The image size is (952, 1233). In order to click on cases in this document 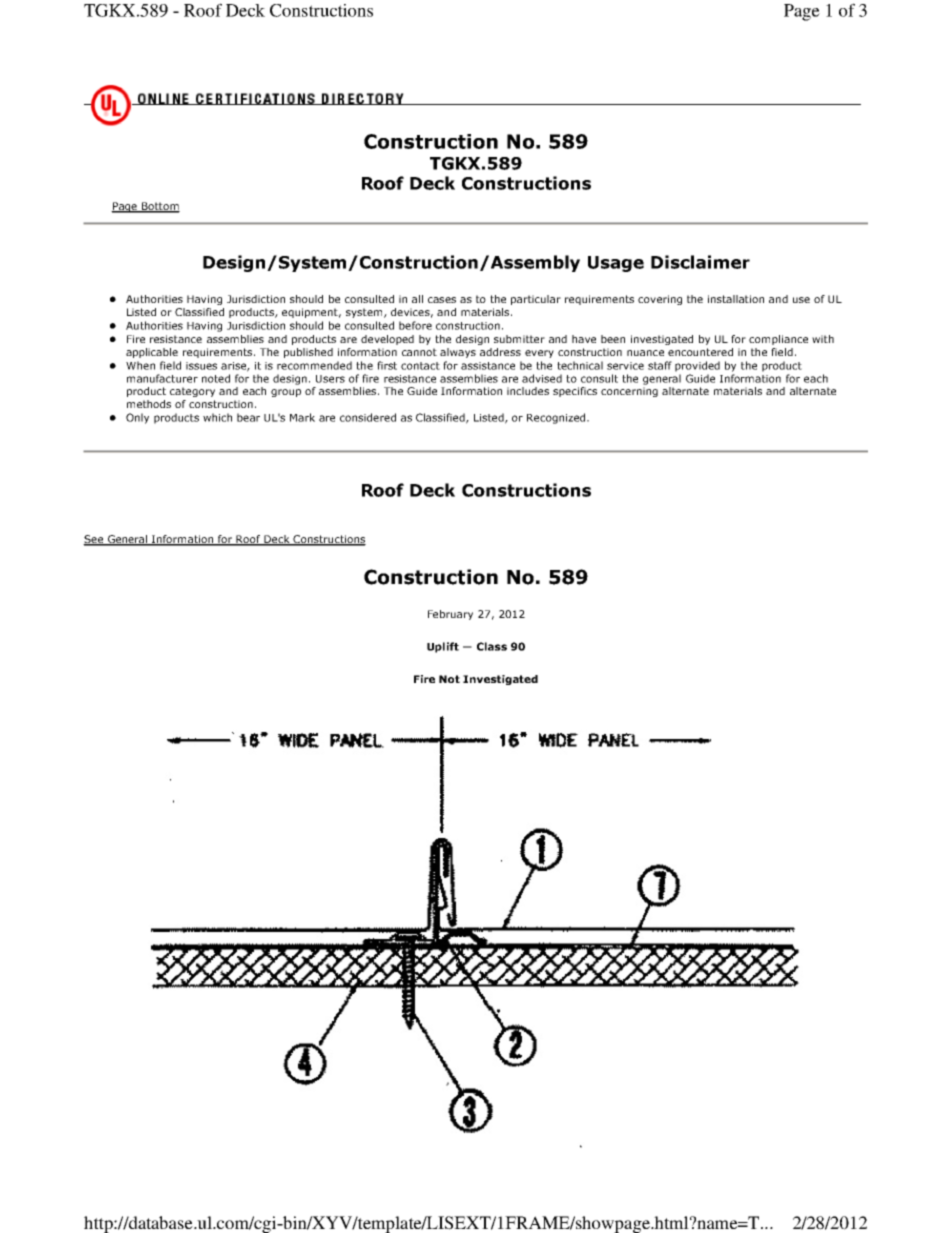, I will do `click(442, 300)`.
